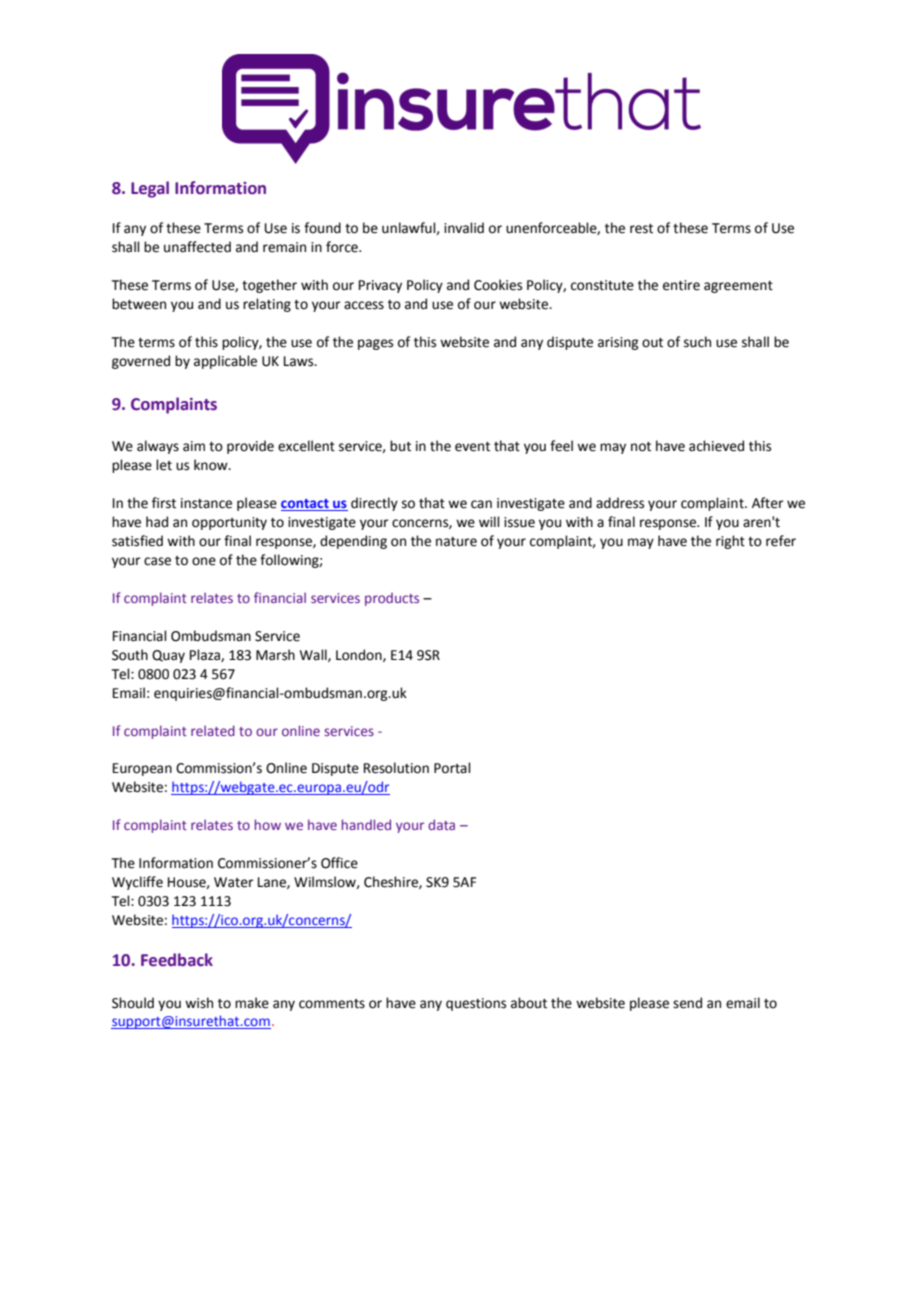  What do you see at coordinates (452, 768) in the image?
I see `Portal` at bounding box center [452, 768].
